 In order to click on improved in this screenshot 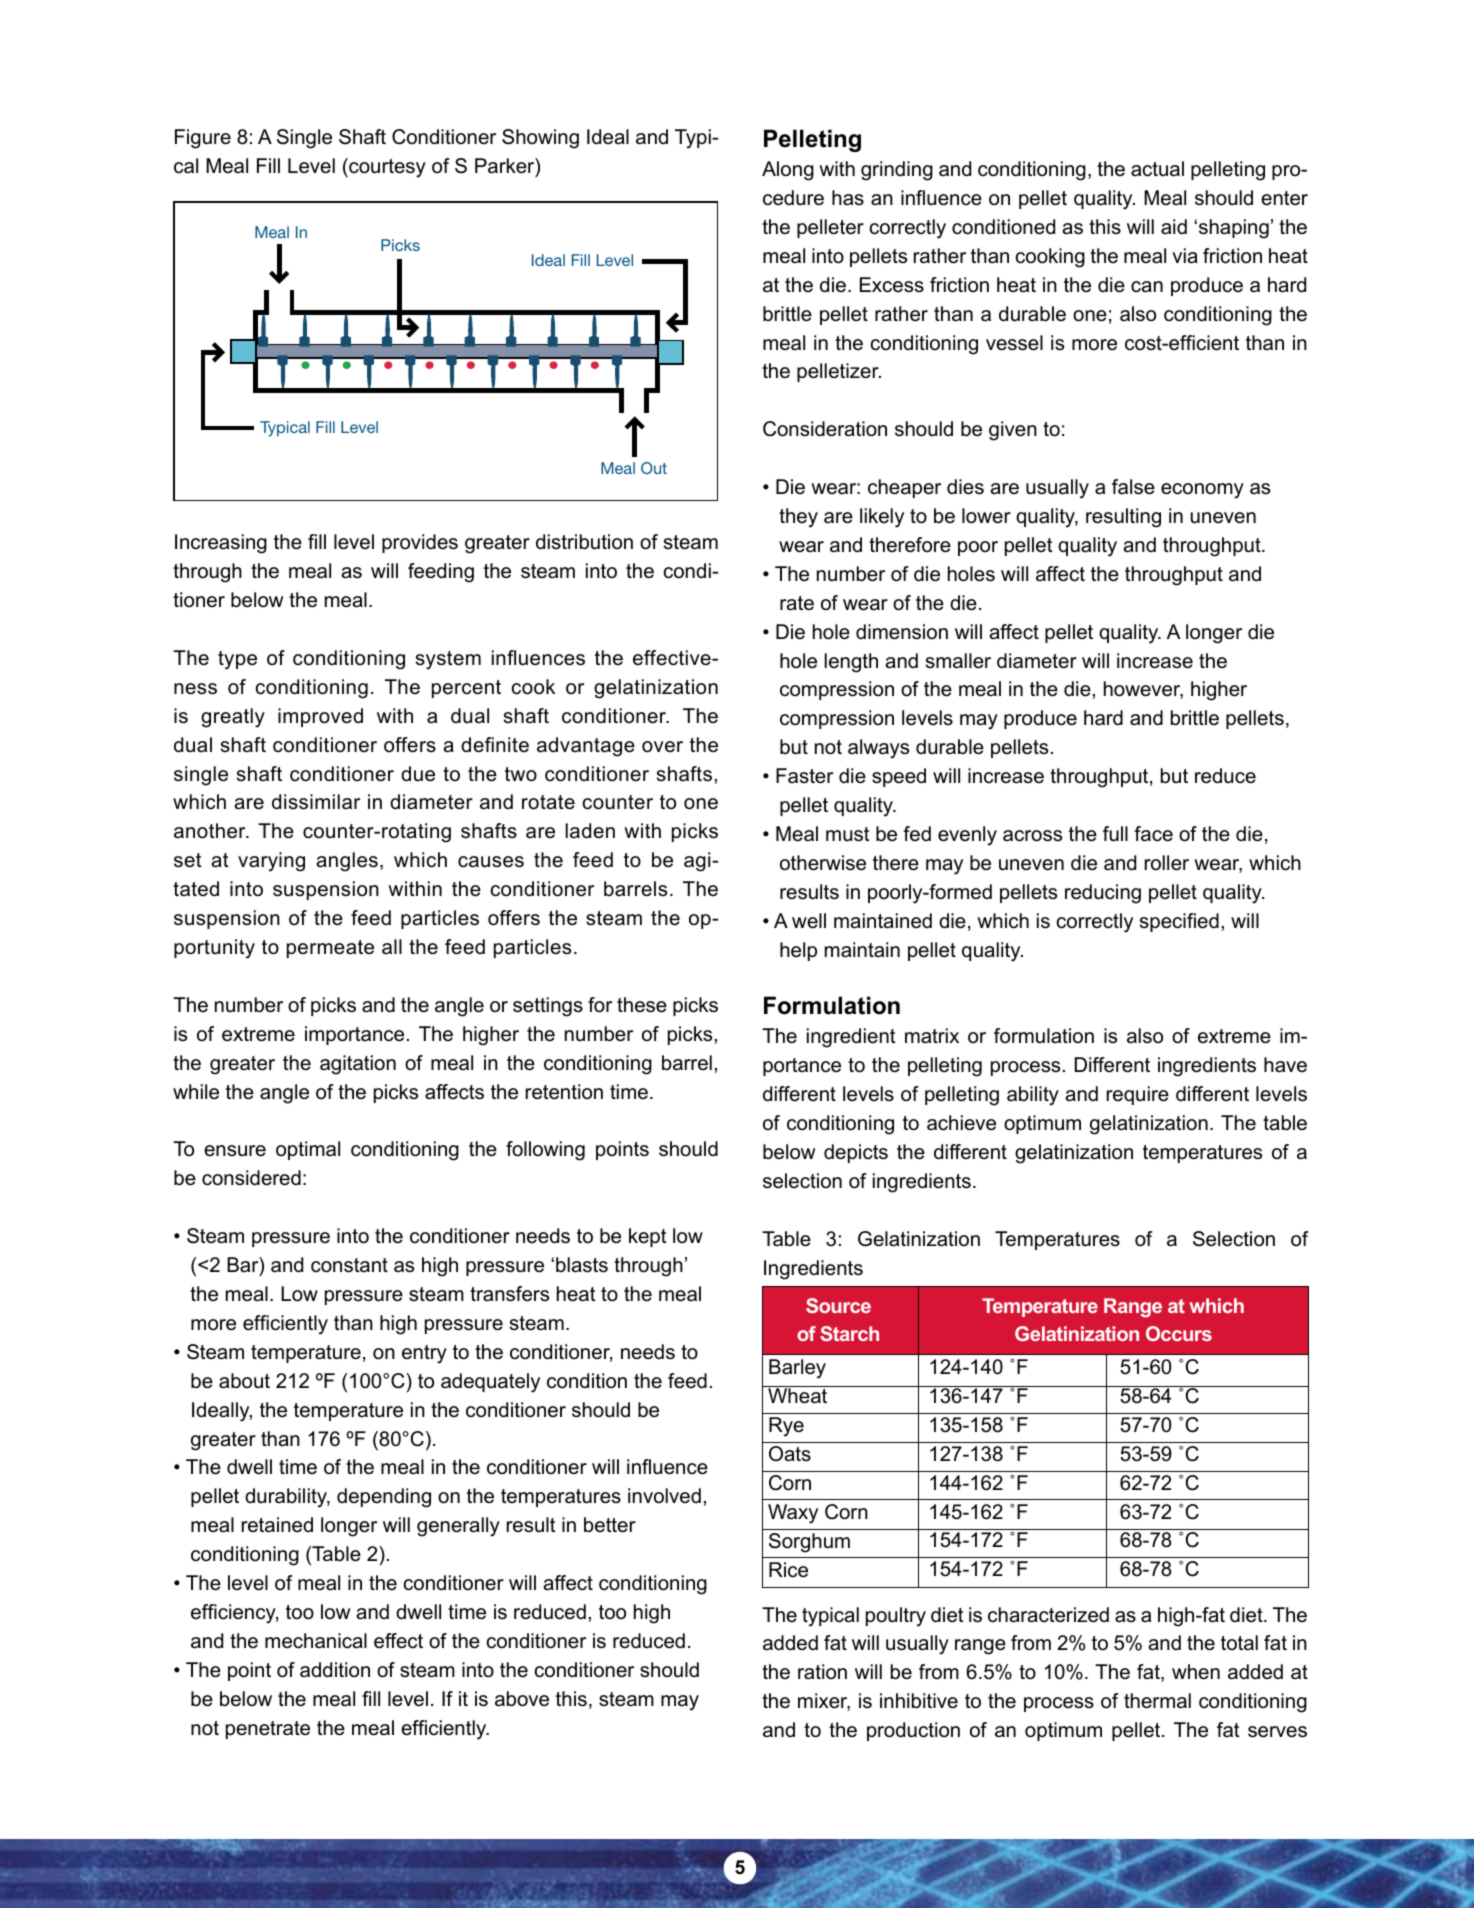, I will do `click(320, 717)`.
